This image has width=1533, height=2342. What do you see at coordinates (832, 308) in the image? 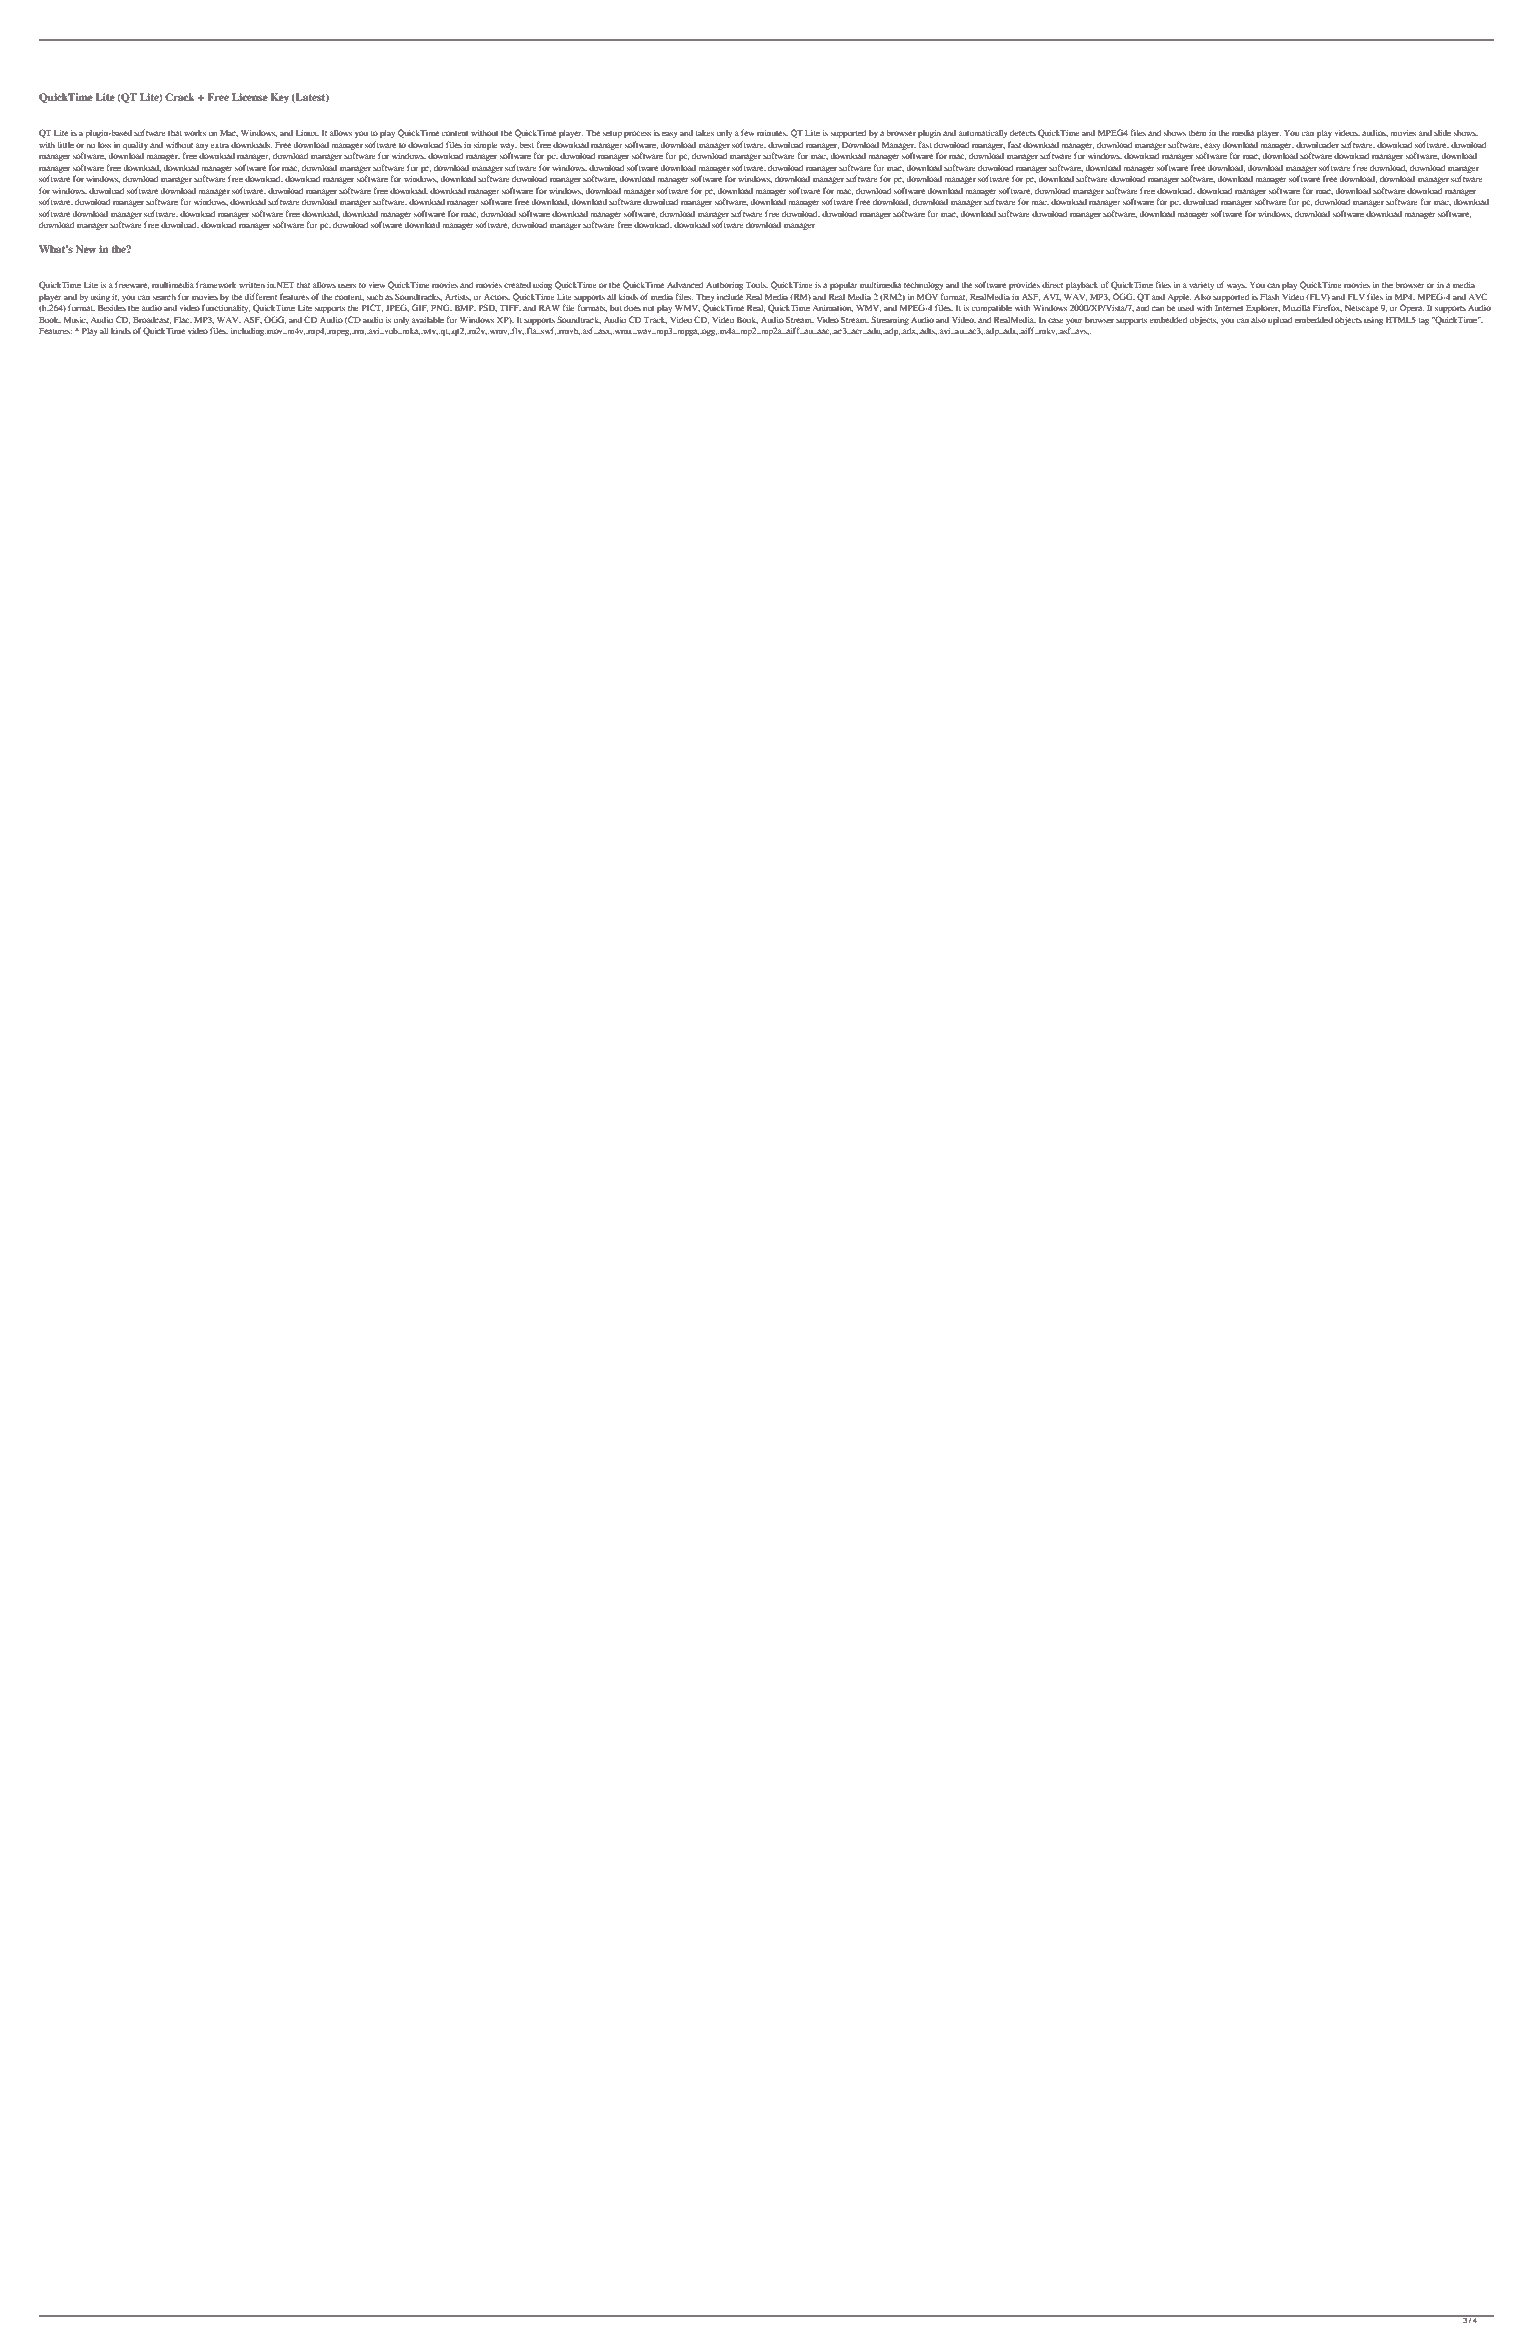
I see `Animation` at bounding box center [832, 308].
